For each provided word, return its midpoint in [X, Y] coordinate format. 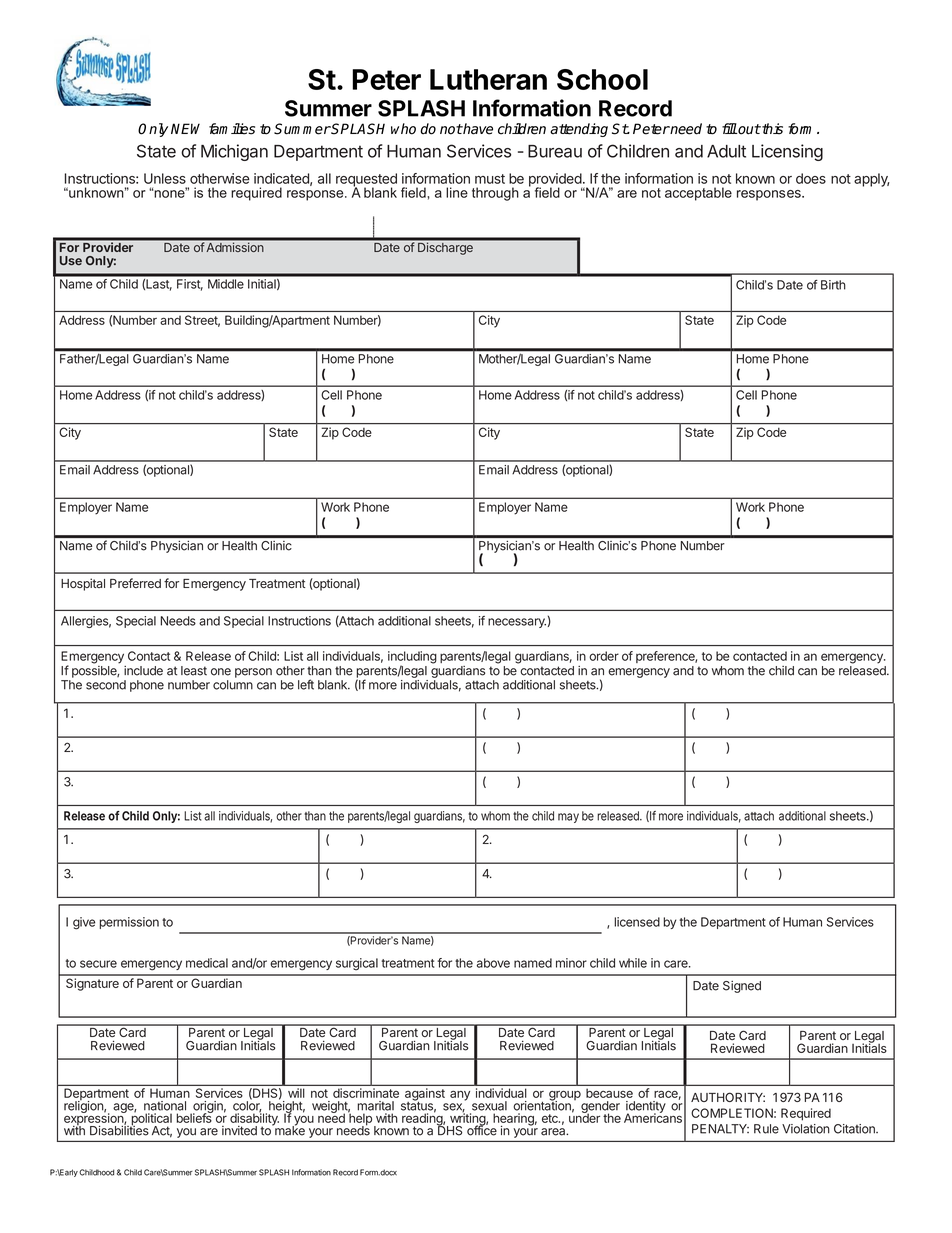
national [165, 1106]
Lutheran [488, 79]
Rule [766, 1129]
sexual [489, 1106]
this [771, 129]
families [232, 129]
